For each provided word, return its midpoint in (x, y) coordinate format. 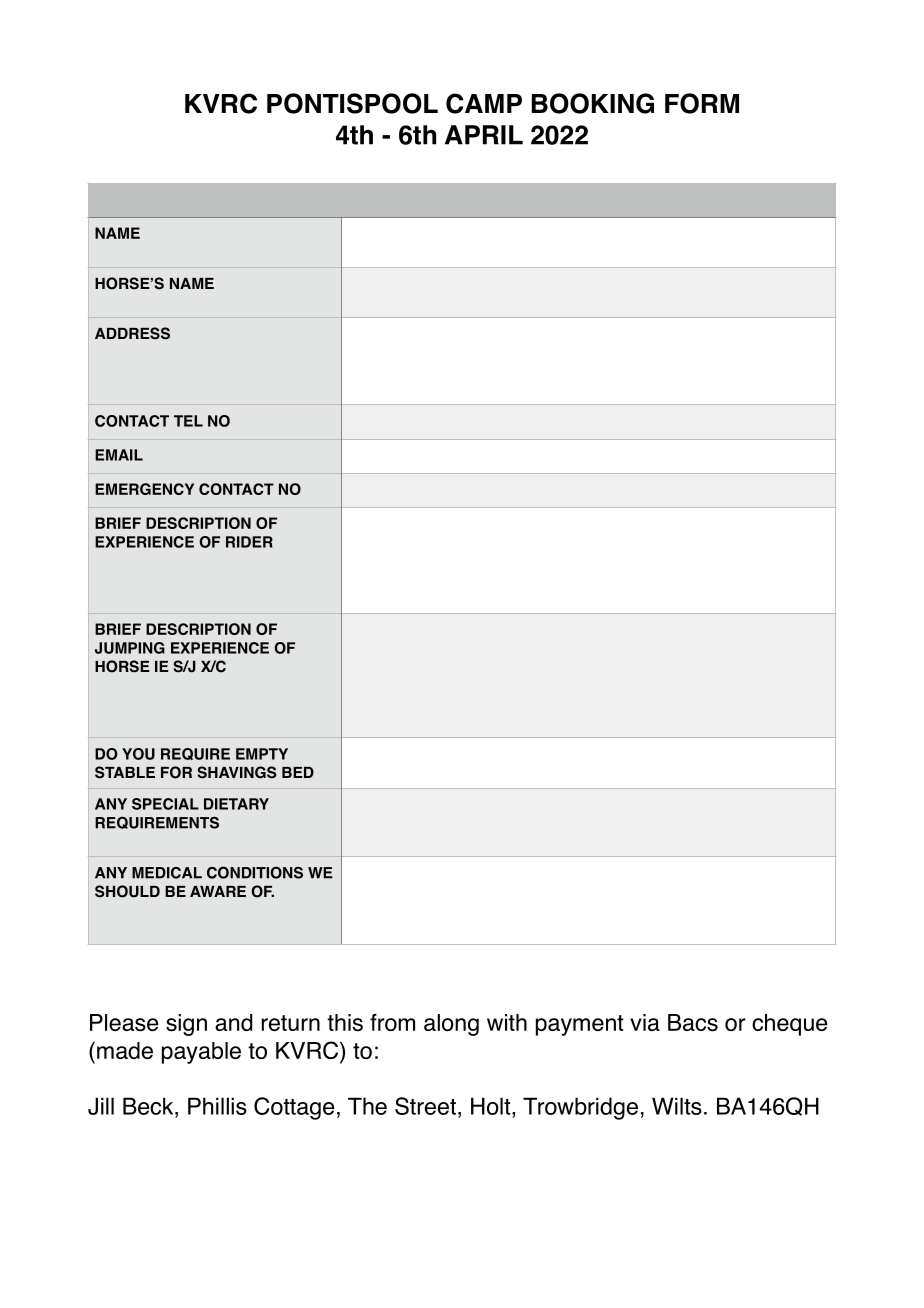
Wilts (677, 1106)
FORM (702, 103)
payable (201, 1053)
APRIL (484, 135)
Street (425, 1106)
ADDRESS (132, 333)
